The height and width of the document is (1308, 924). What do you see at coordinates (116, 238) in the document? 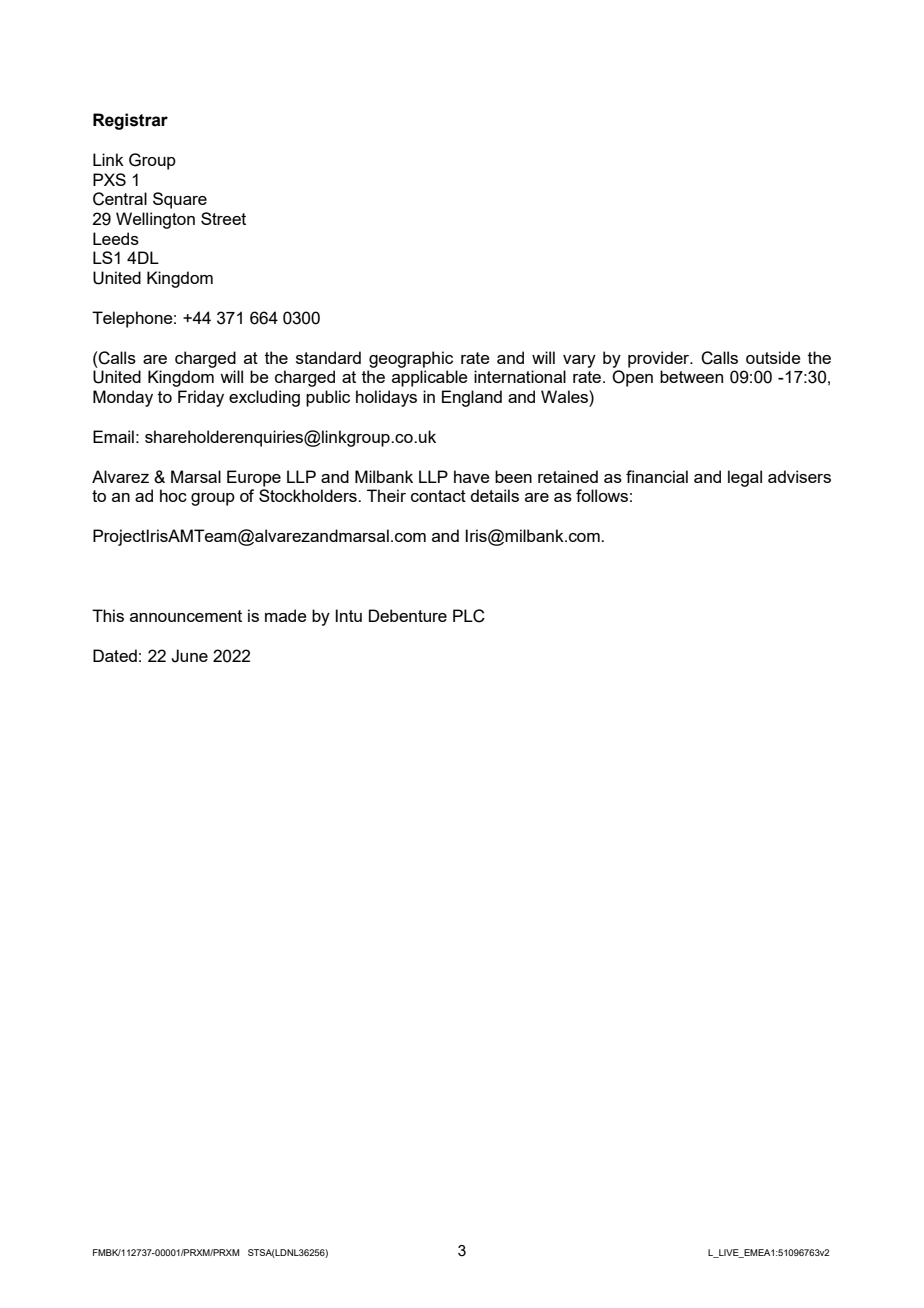
I see `Leeds` at bounding box center [116, 238].
